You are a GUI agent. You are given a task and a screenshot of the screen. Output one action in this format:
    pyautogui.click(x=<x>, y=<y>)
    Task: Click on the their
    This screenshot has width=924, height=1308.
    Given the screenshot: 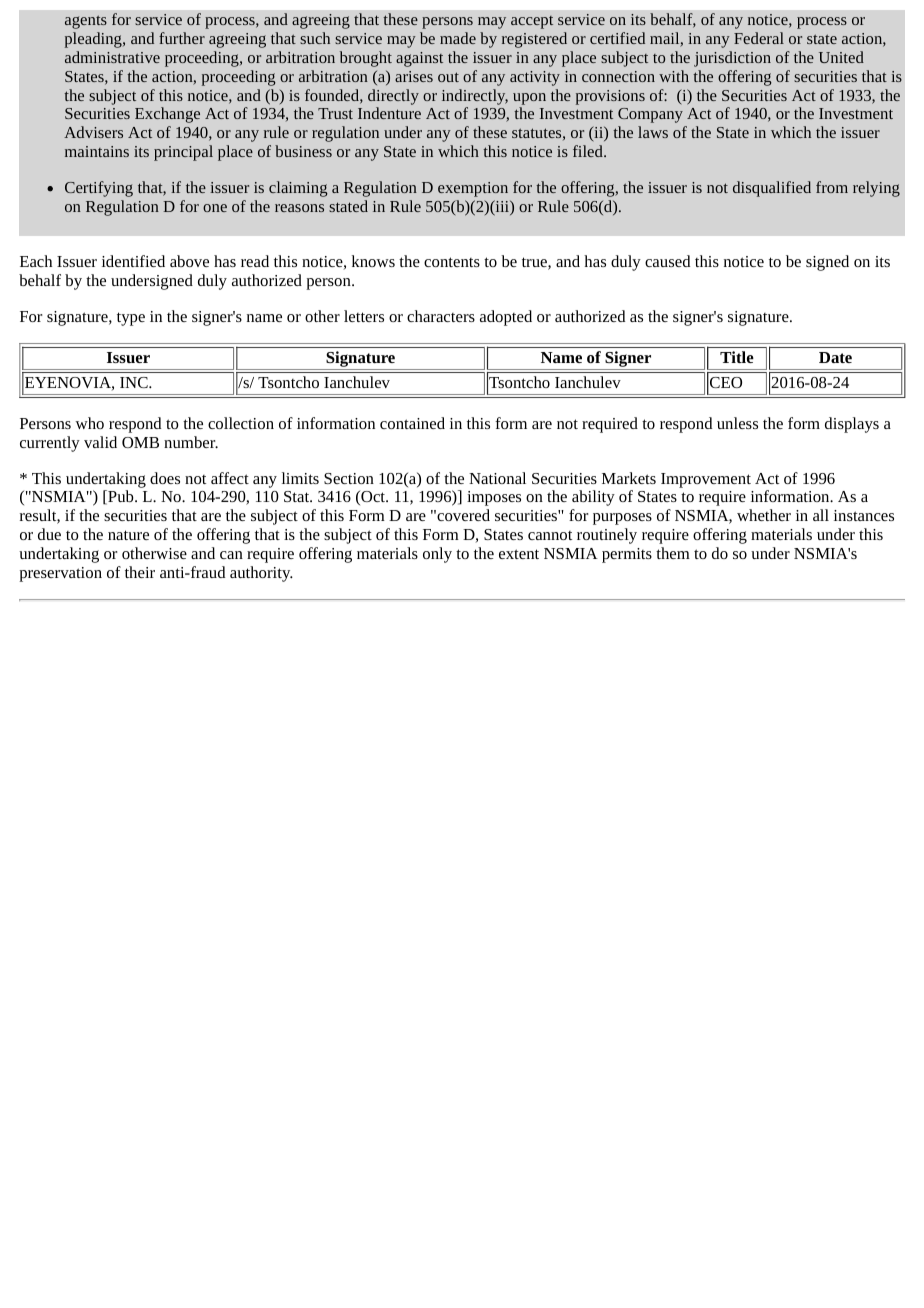 What is the action you would take?
    pyautogui.click(x=140, y=572)
